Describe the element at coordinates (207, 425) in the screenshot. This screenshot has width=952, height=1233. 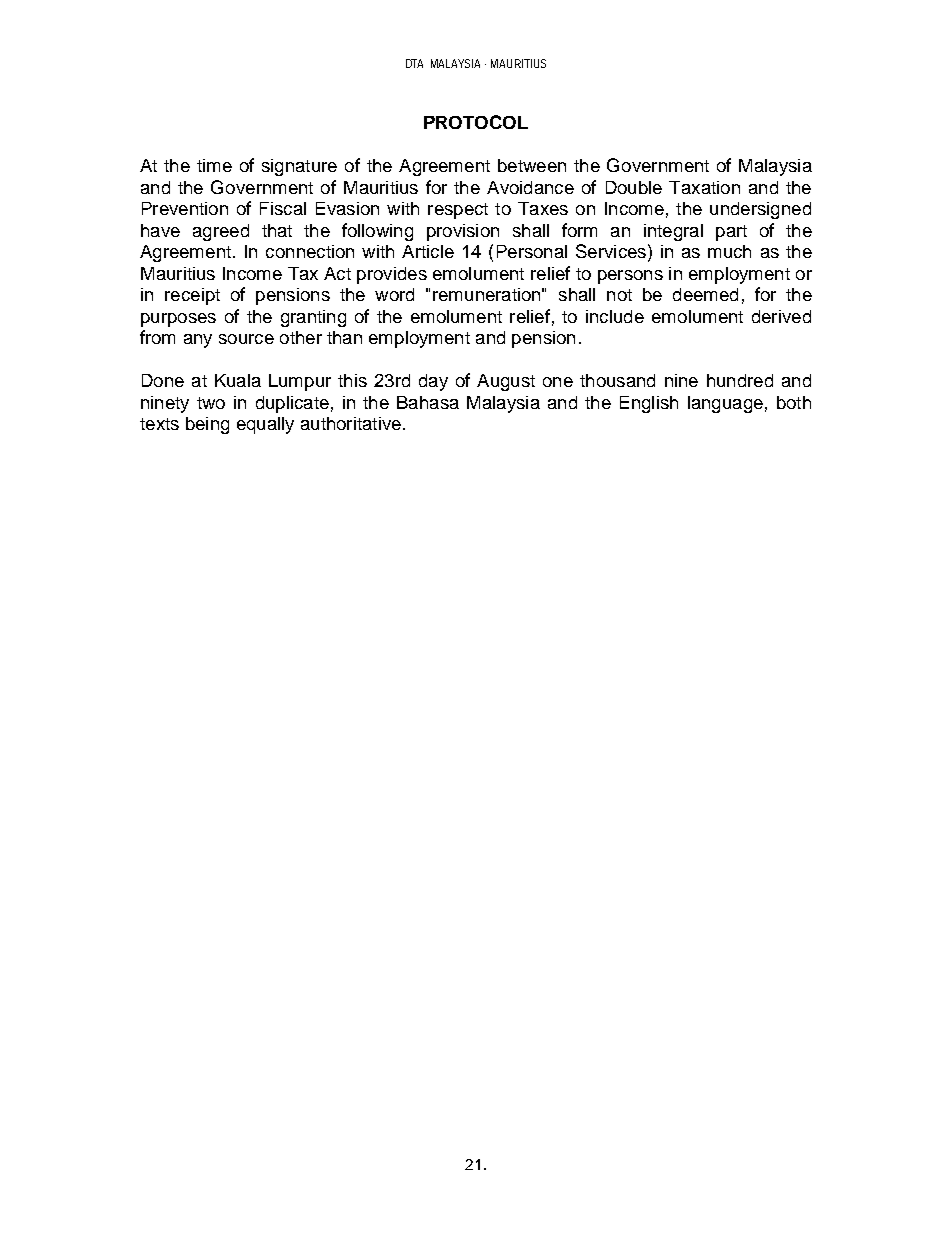
I see `being` at that location.
